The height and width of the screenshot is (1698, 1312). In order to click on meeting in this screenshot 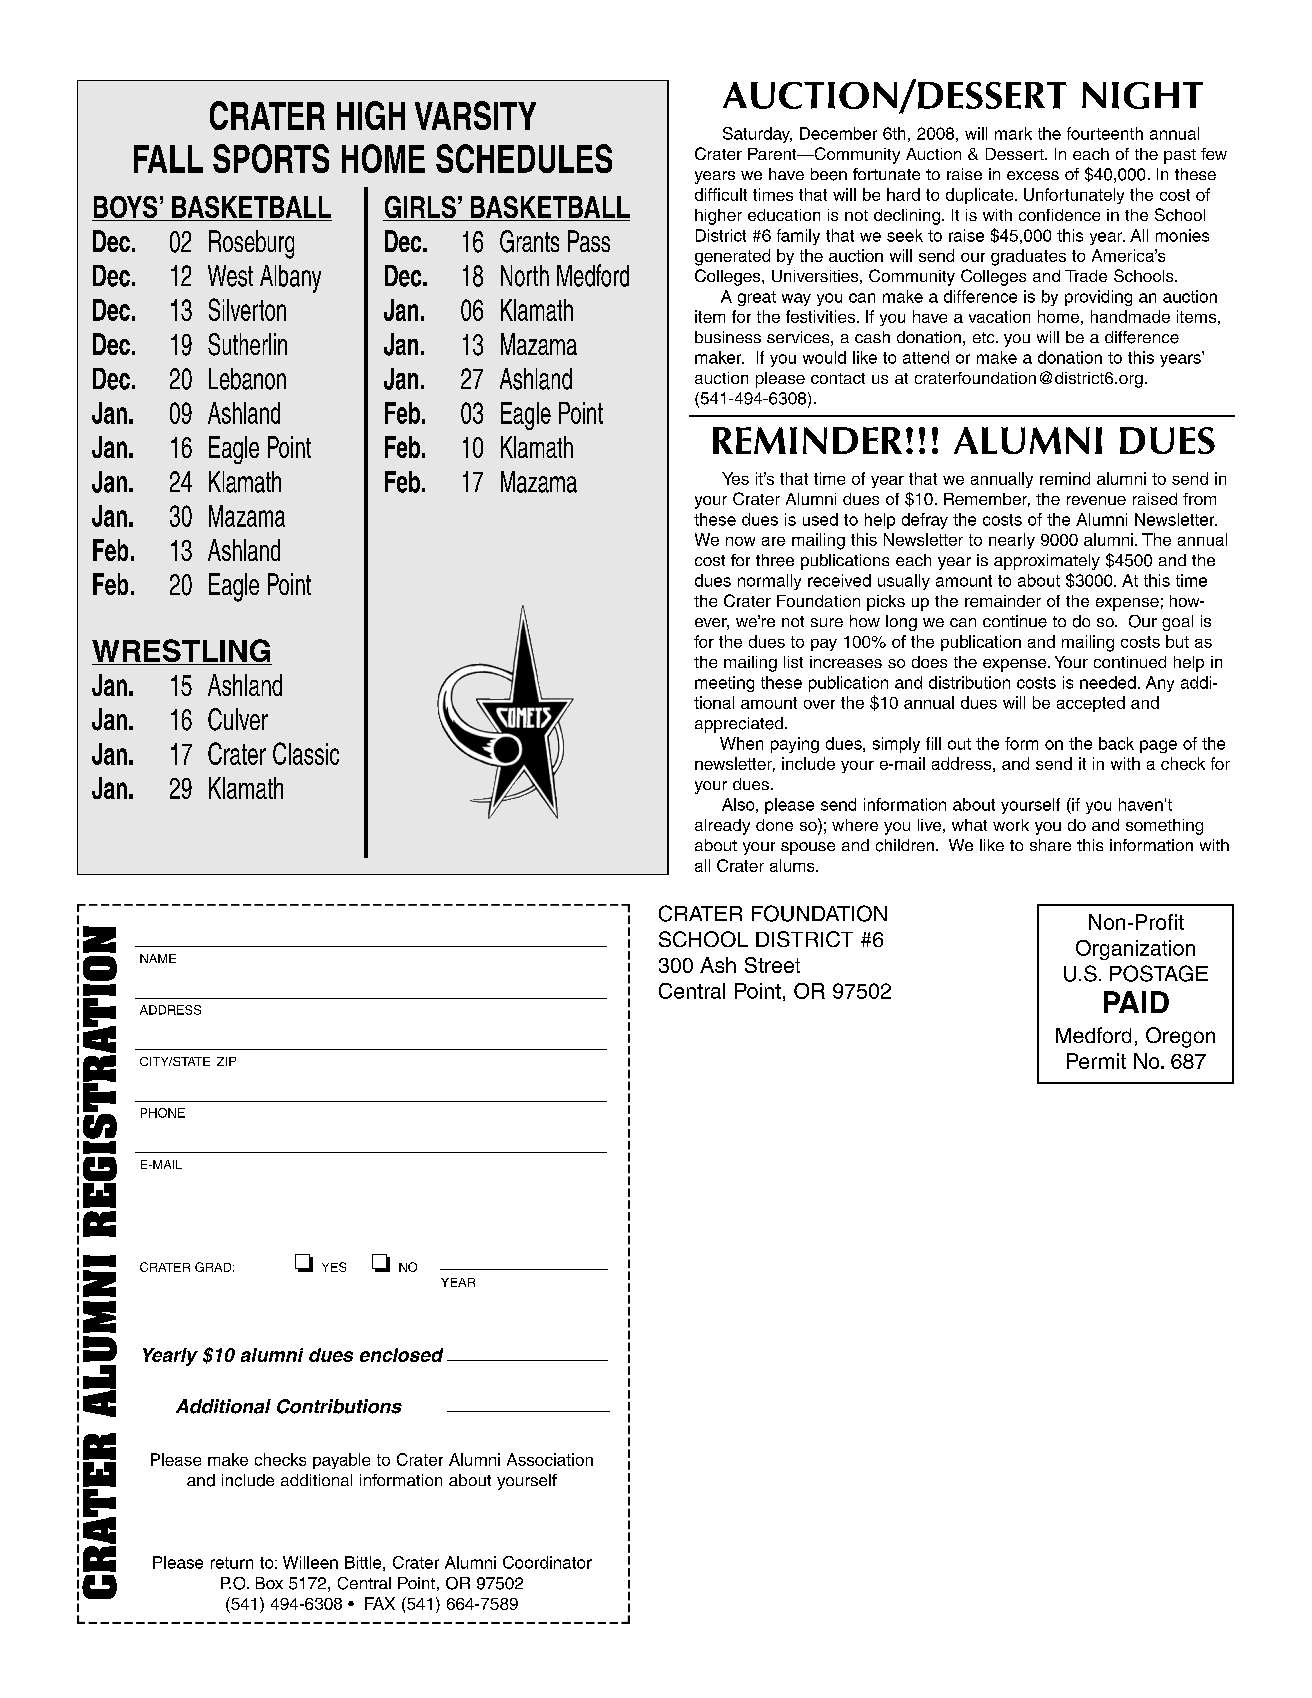, I will do `click(724, 684)`.
